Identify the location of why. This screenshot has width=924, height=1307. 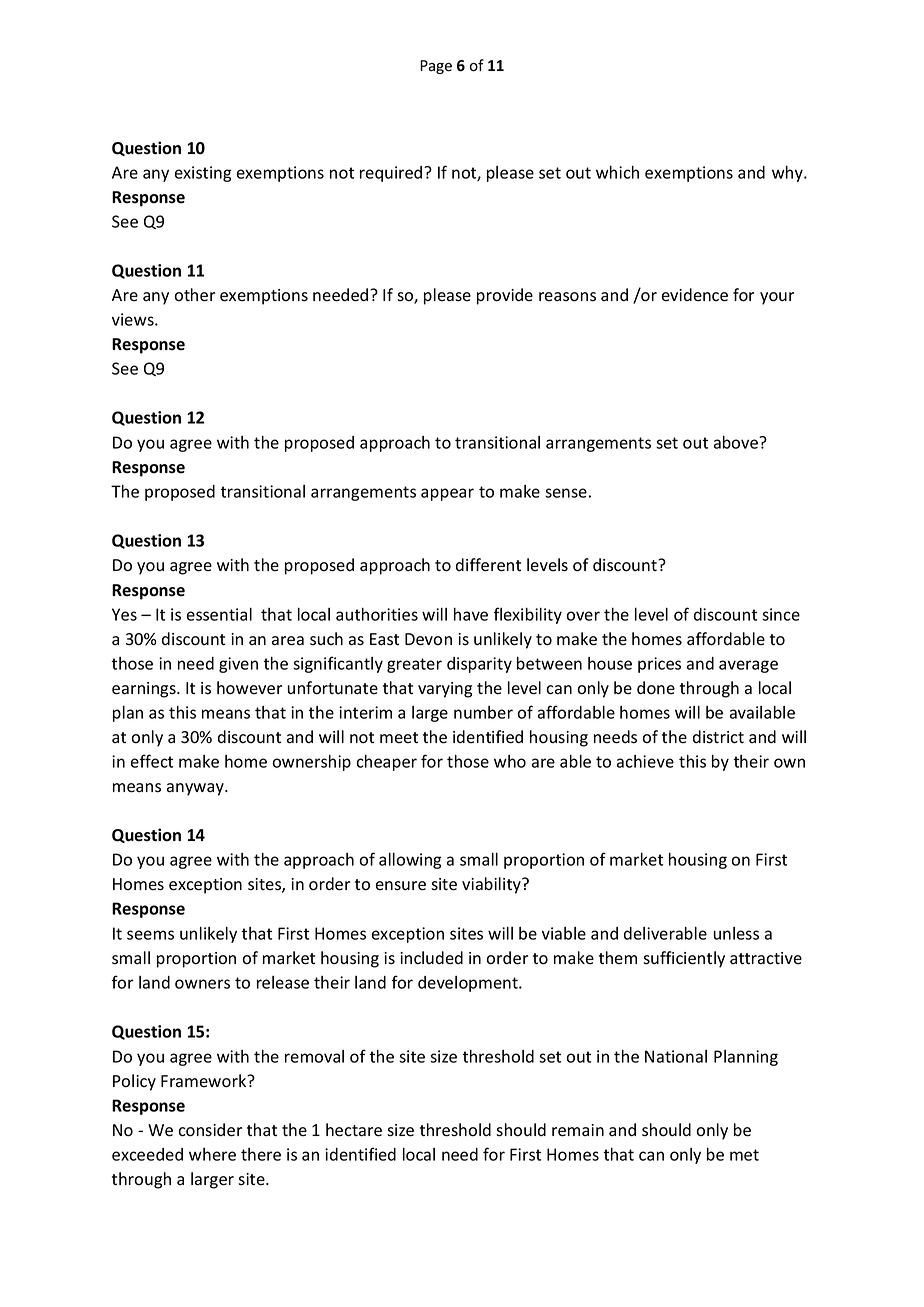
(788, 174).
